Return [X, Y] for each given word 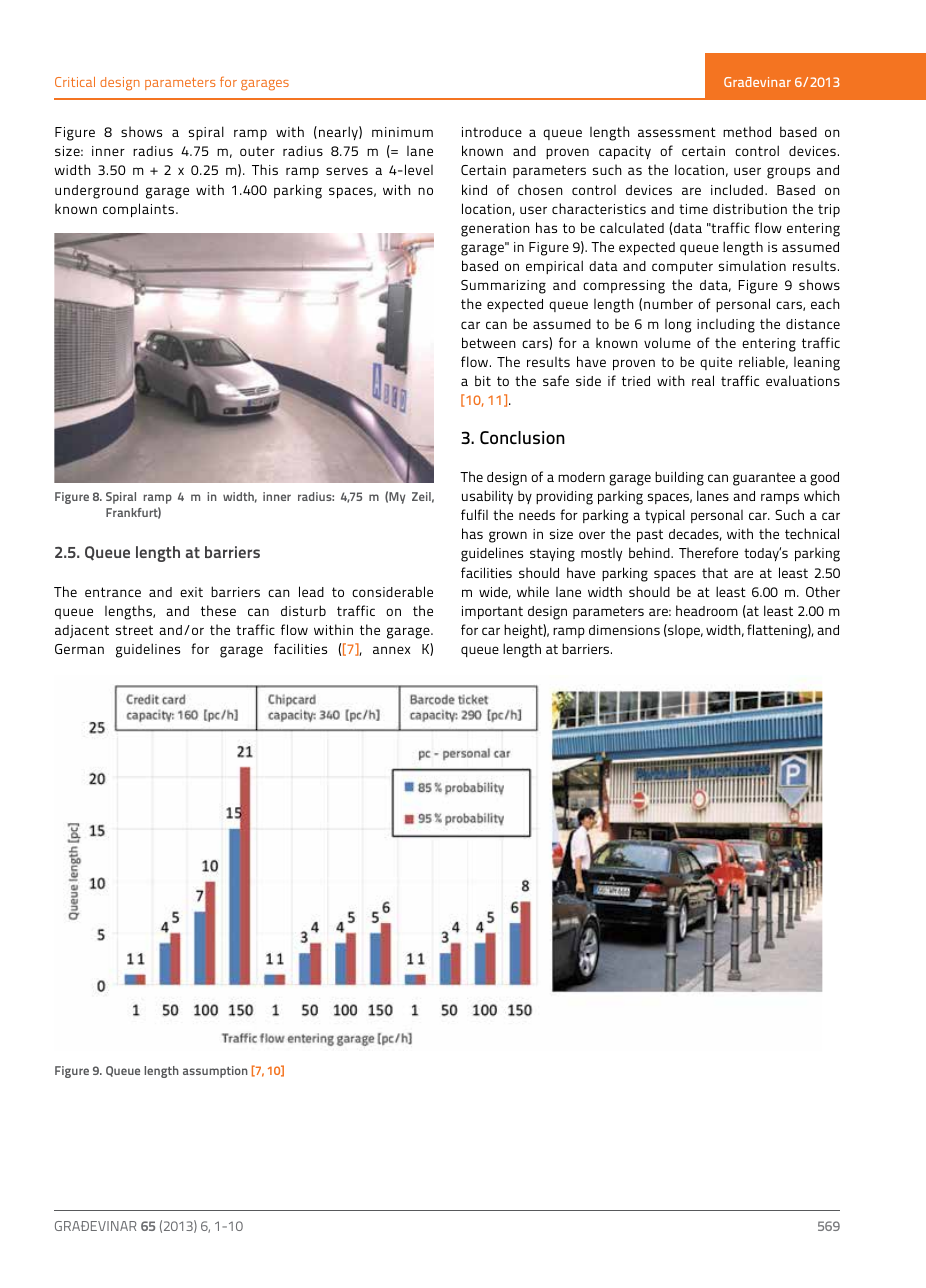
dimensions [624, 630]
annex [391, 650]
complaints [140, 210]
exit [191, 592]
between [489, 342]
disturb [303, 610]
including [726, 326]
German [79, 649]
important [492, 612]
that [715, 572]
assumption [215, 1072]
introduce [492, 132]
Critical [75, 82]
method [747, 131]
